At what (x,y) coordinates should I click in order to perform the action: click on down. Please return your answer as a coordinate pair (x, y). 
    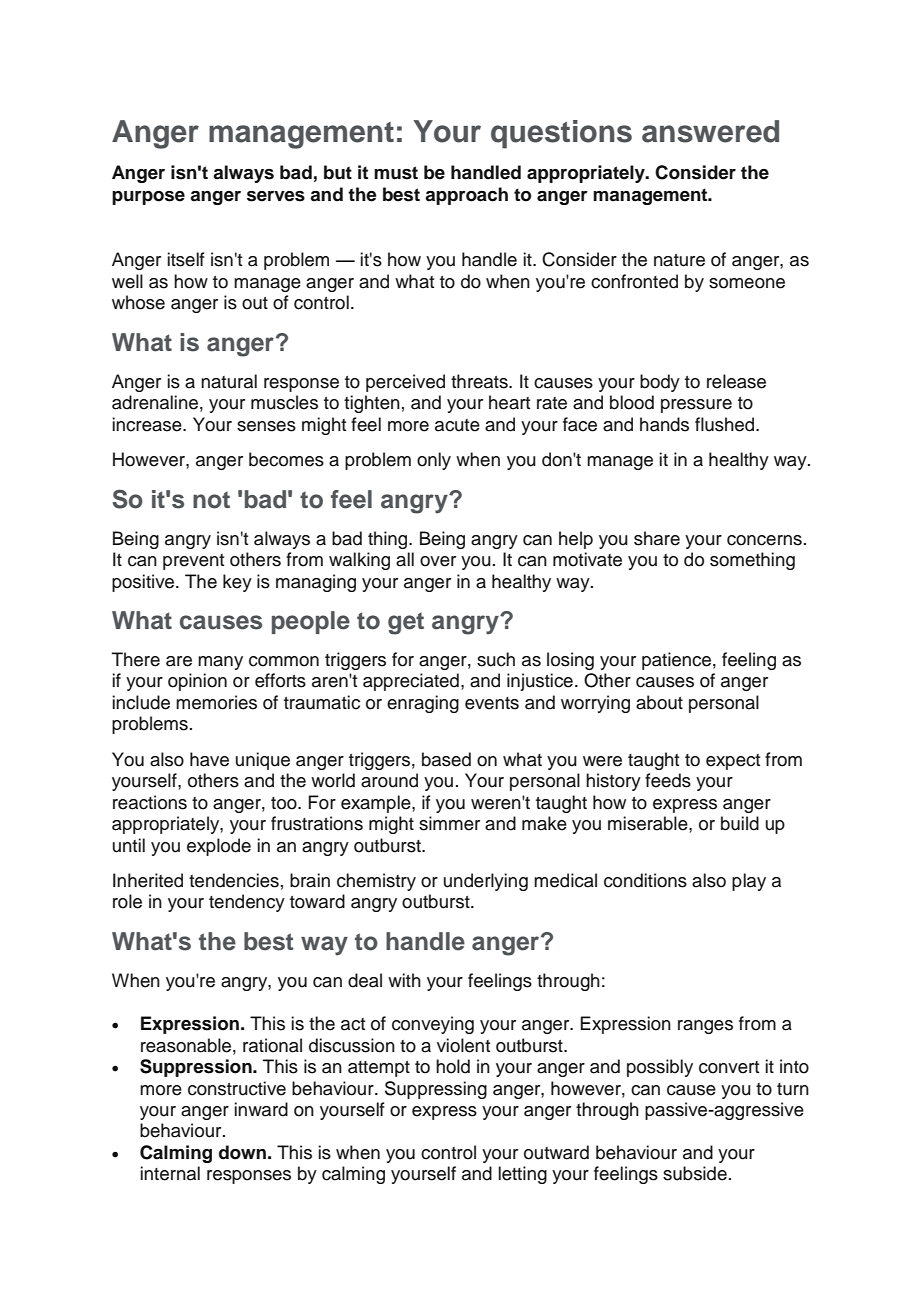
    Looking at the image, I should click on (242, 1152).
